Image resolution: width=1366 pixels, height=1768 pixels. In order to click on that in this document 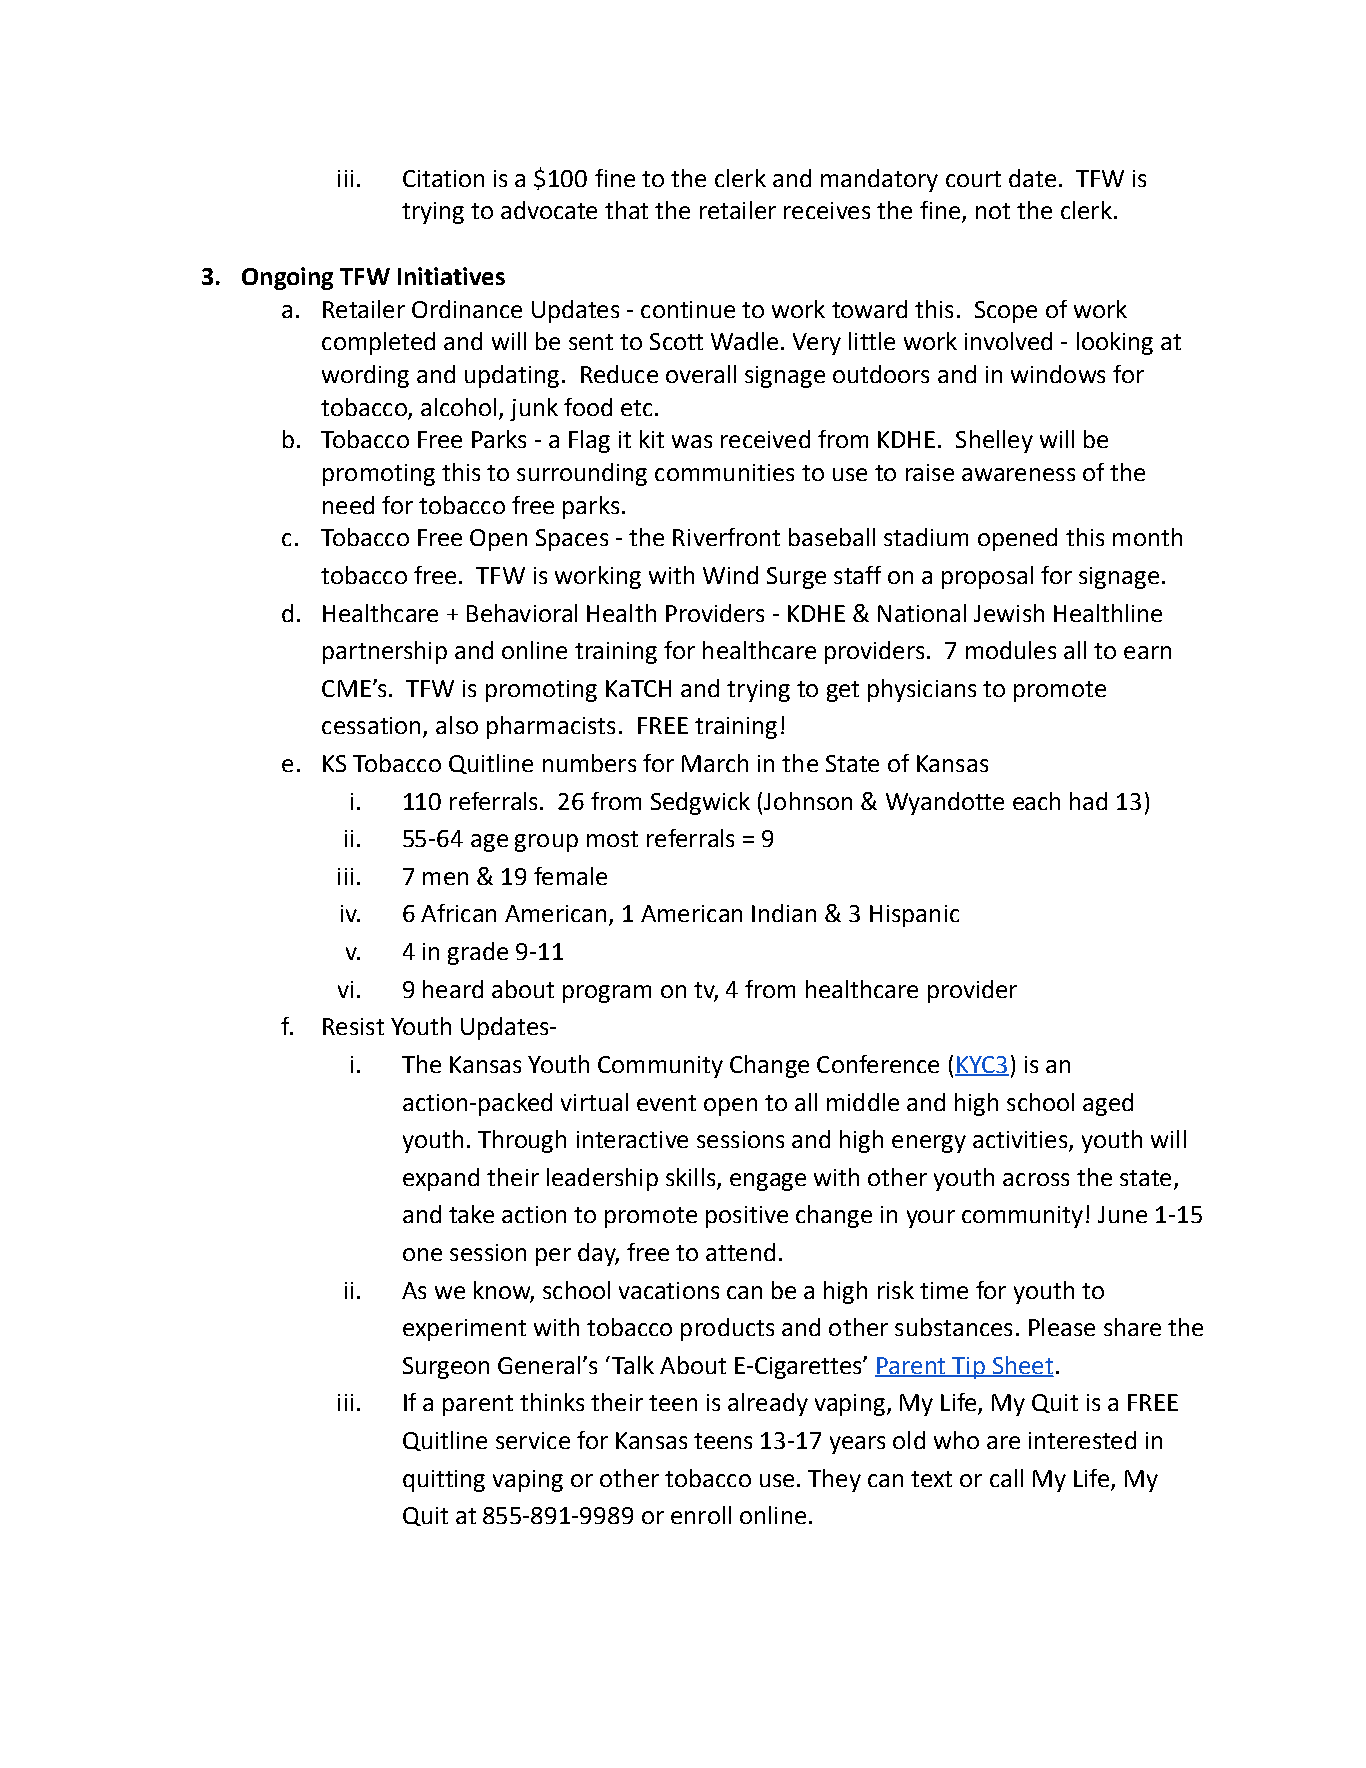, I will do `click(626, 210)`.
